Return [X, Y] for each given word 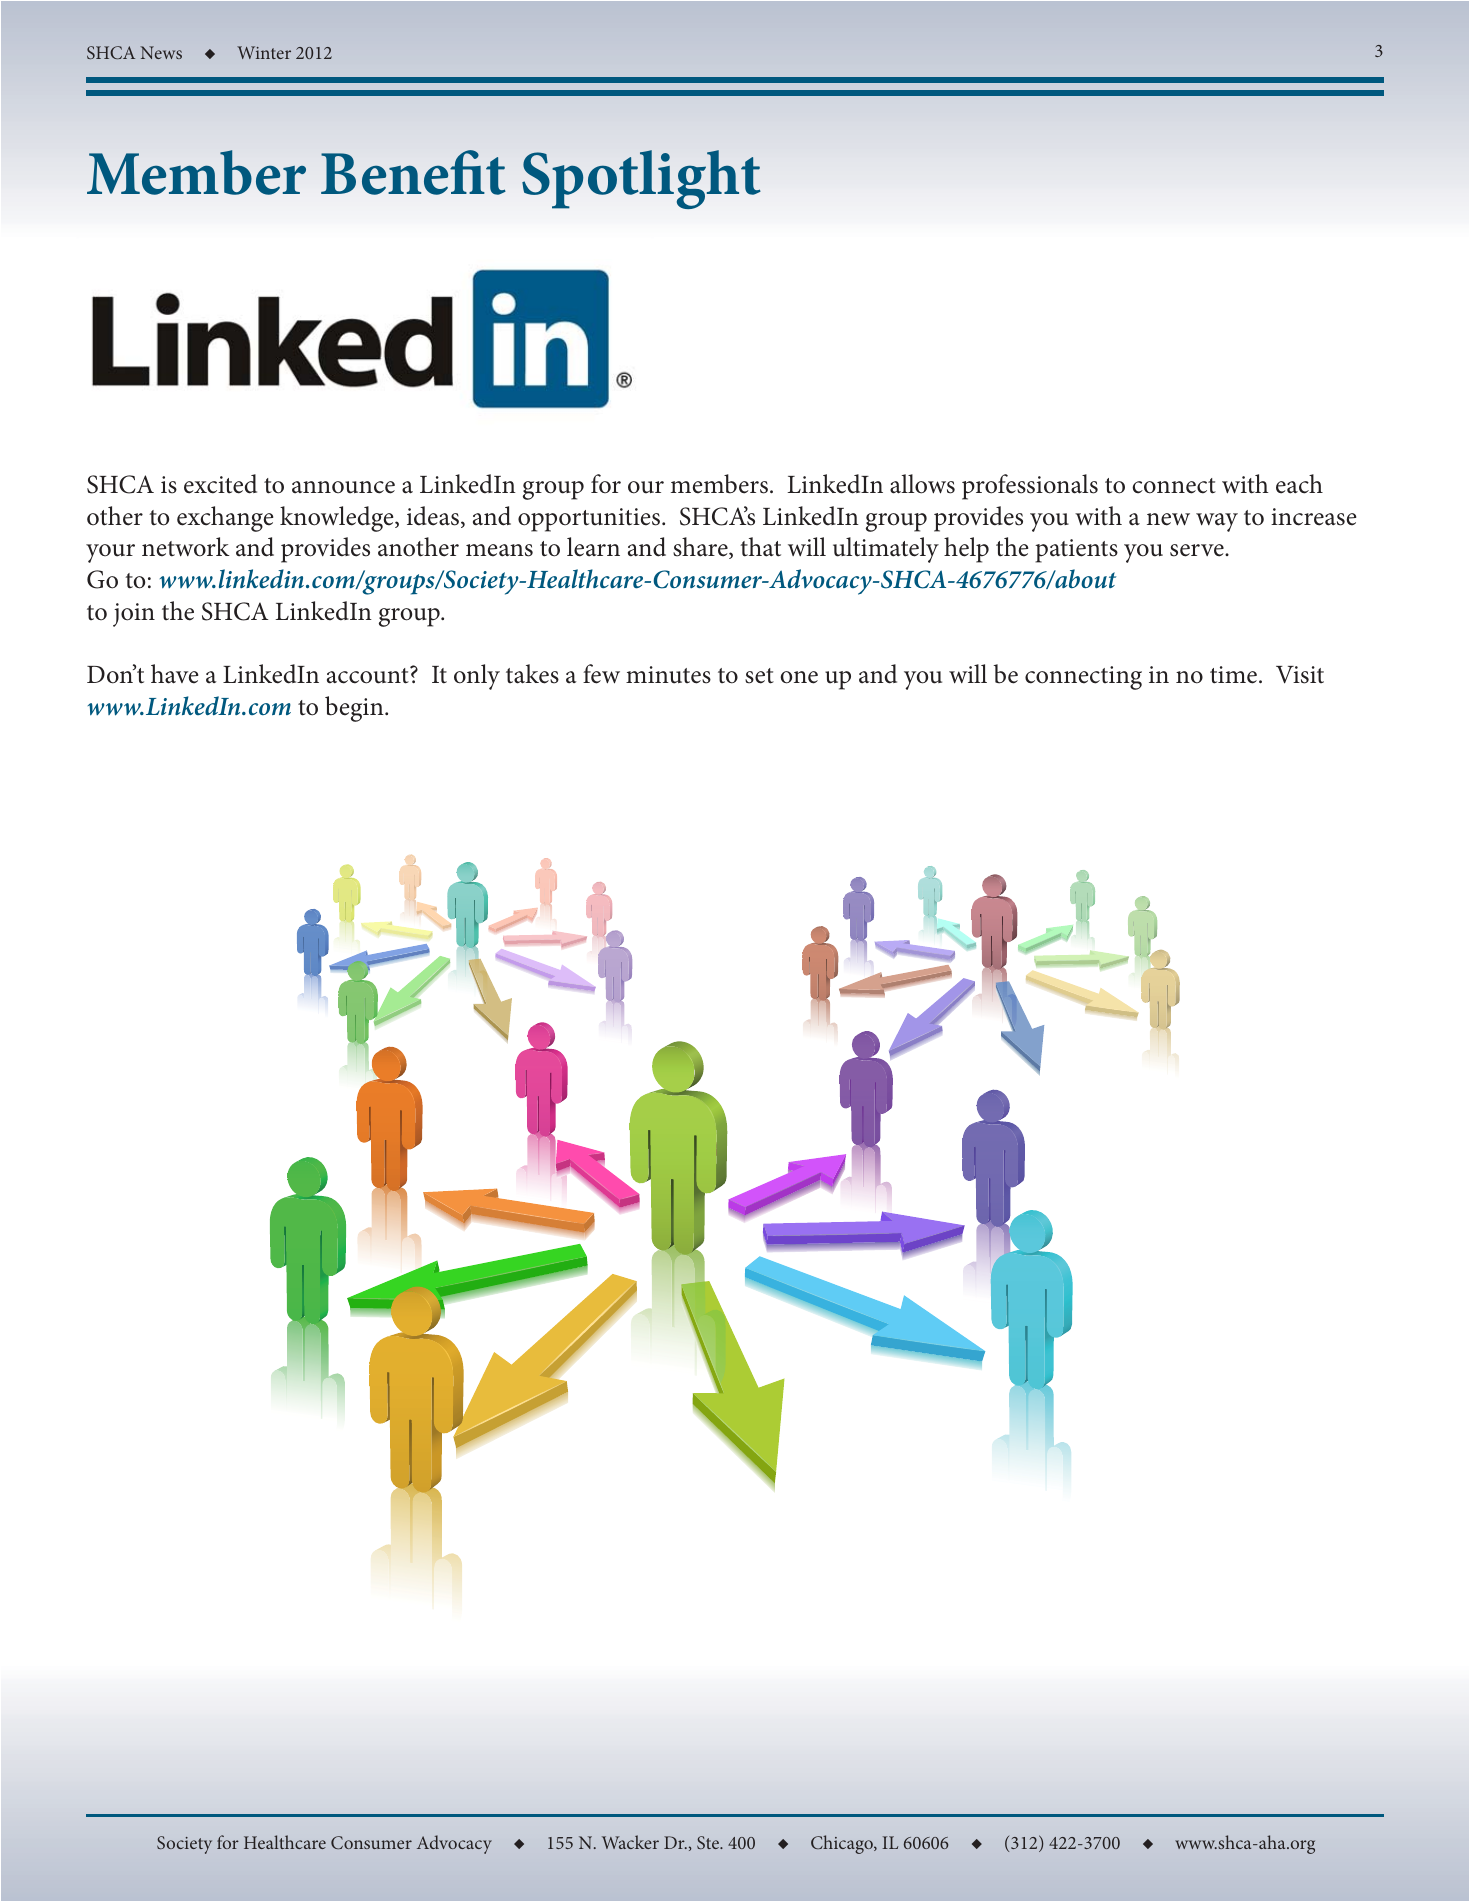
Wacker [630, 1842]
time [1233, 675]
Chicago [843, 1844]
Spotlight [641, 179]
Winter [264, 52]
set [759, 676]
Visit [1300, 675]
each [1299, 484]
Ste [709, 1842]
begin [355, 709]
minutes [668, 675]
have [174, 674]
